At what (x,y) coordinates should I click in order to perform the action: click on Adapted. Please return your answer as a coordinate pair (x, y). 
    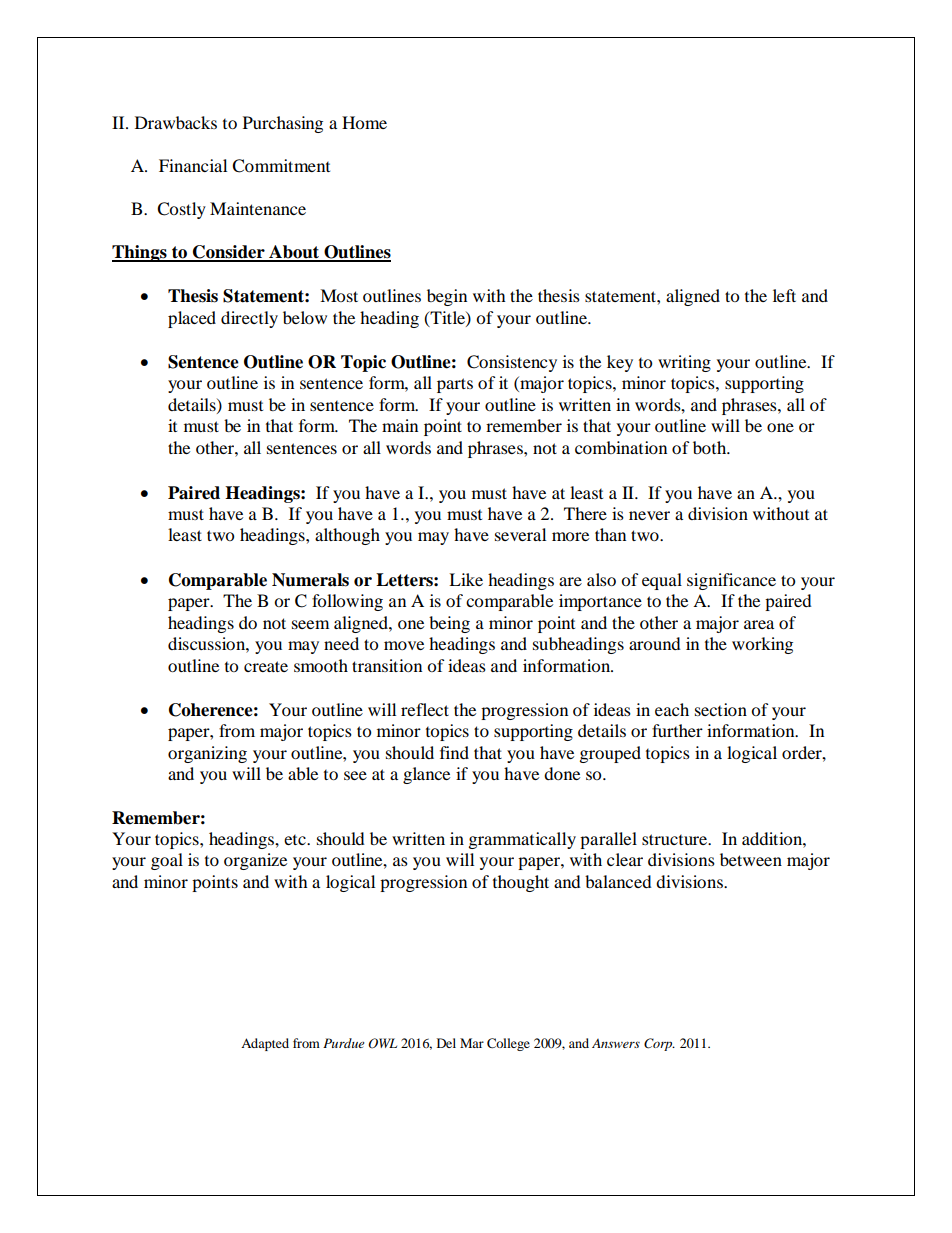
    Looking at the image, I should click on (265, 1044).
